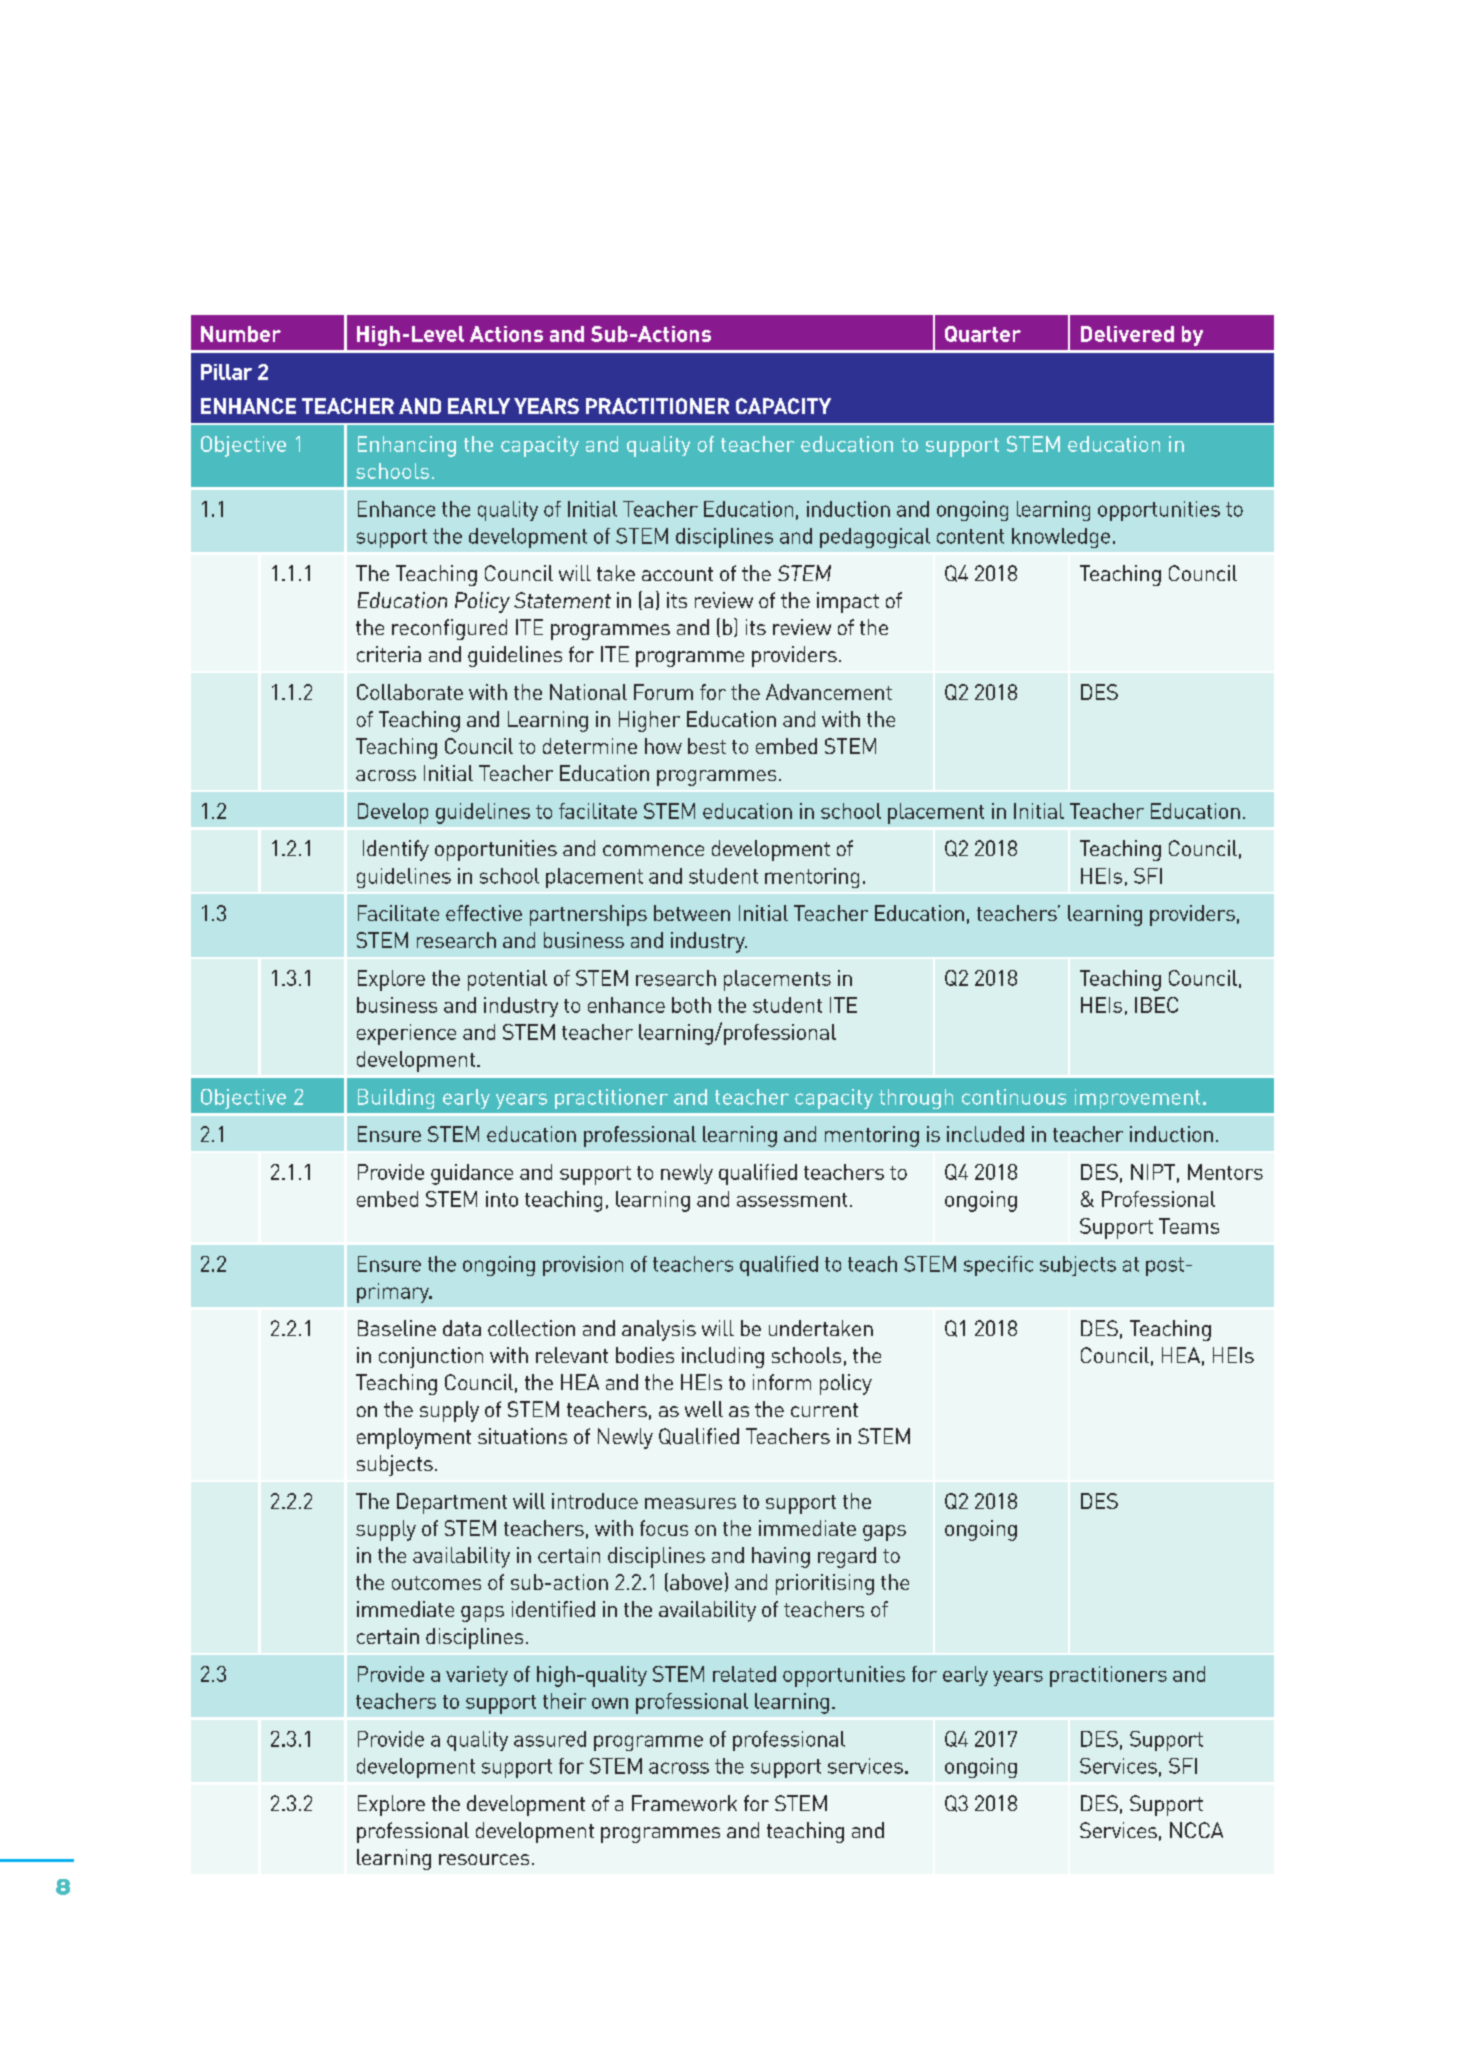  What do you see at coordinates (452, 1503) in the screenshot?
I see `Department` at bounding box center [452, 1503].
